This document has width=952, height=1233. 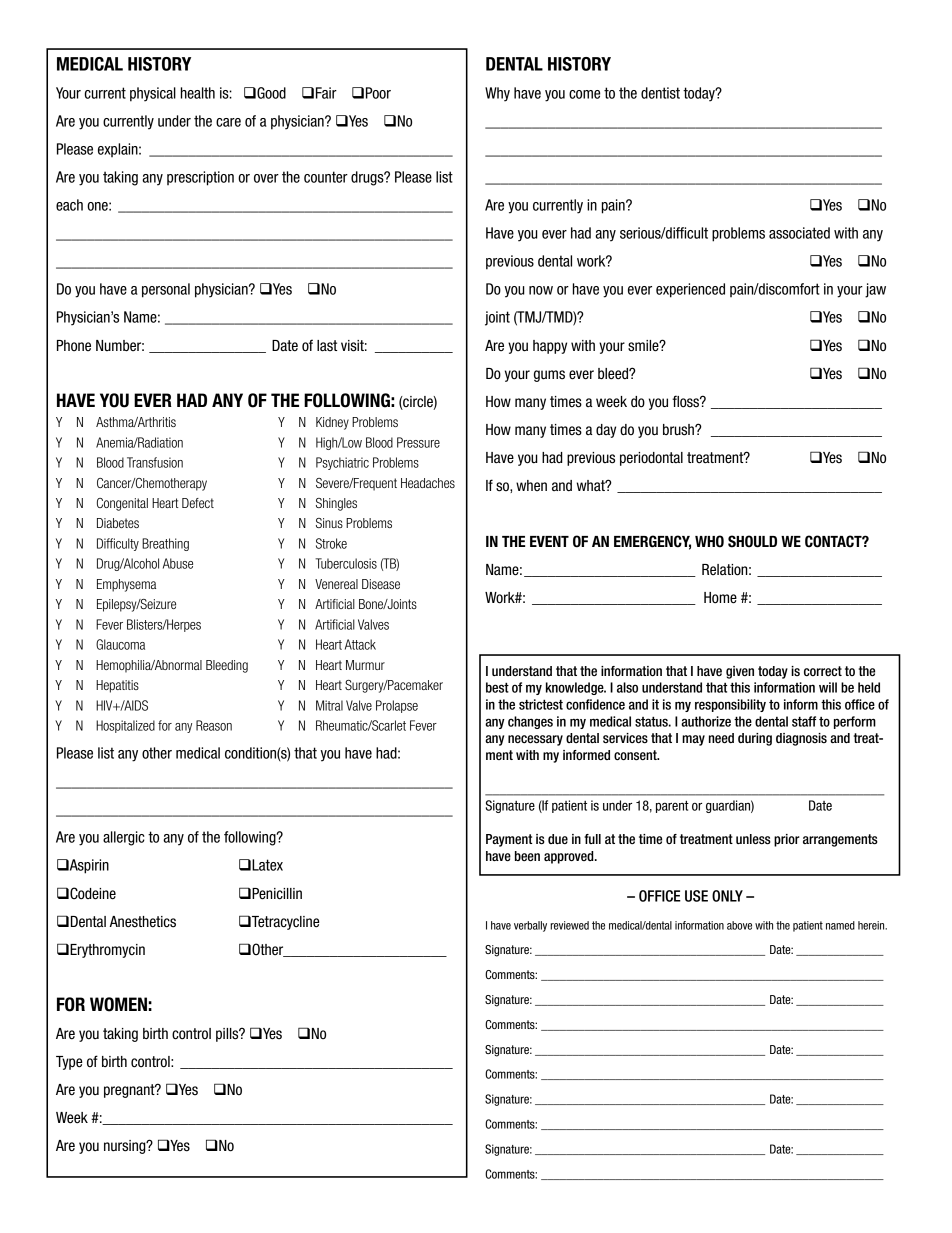 What do you see at coordinates (125, 726) in the document?
I see `Hospitalized` at bounding box center [125, 726].
